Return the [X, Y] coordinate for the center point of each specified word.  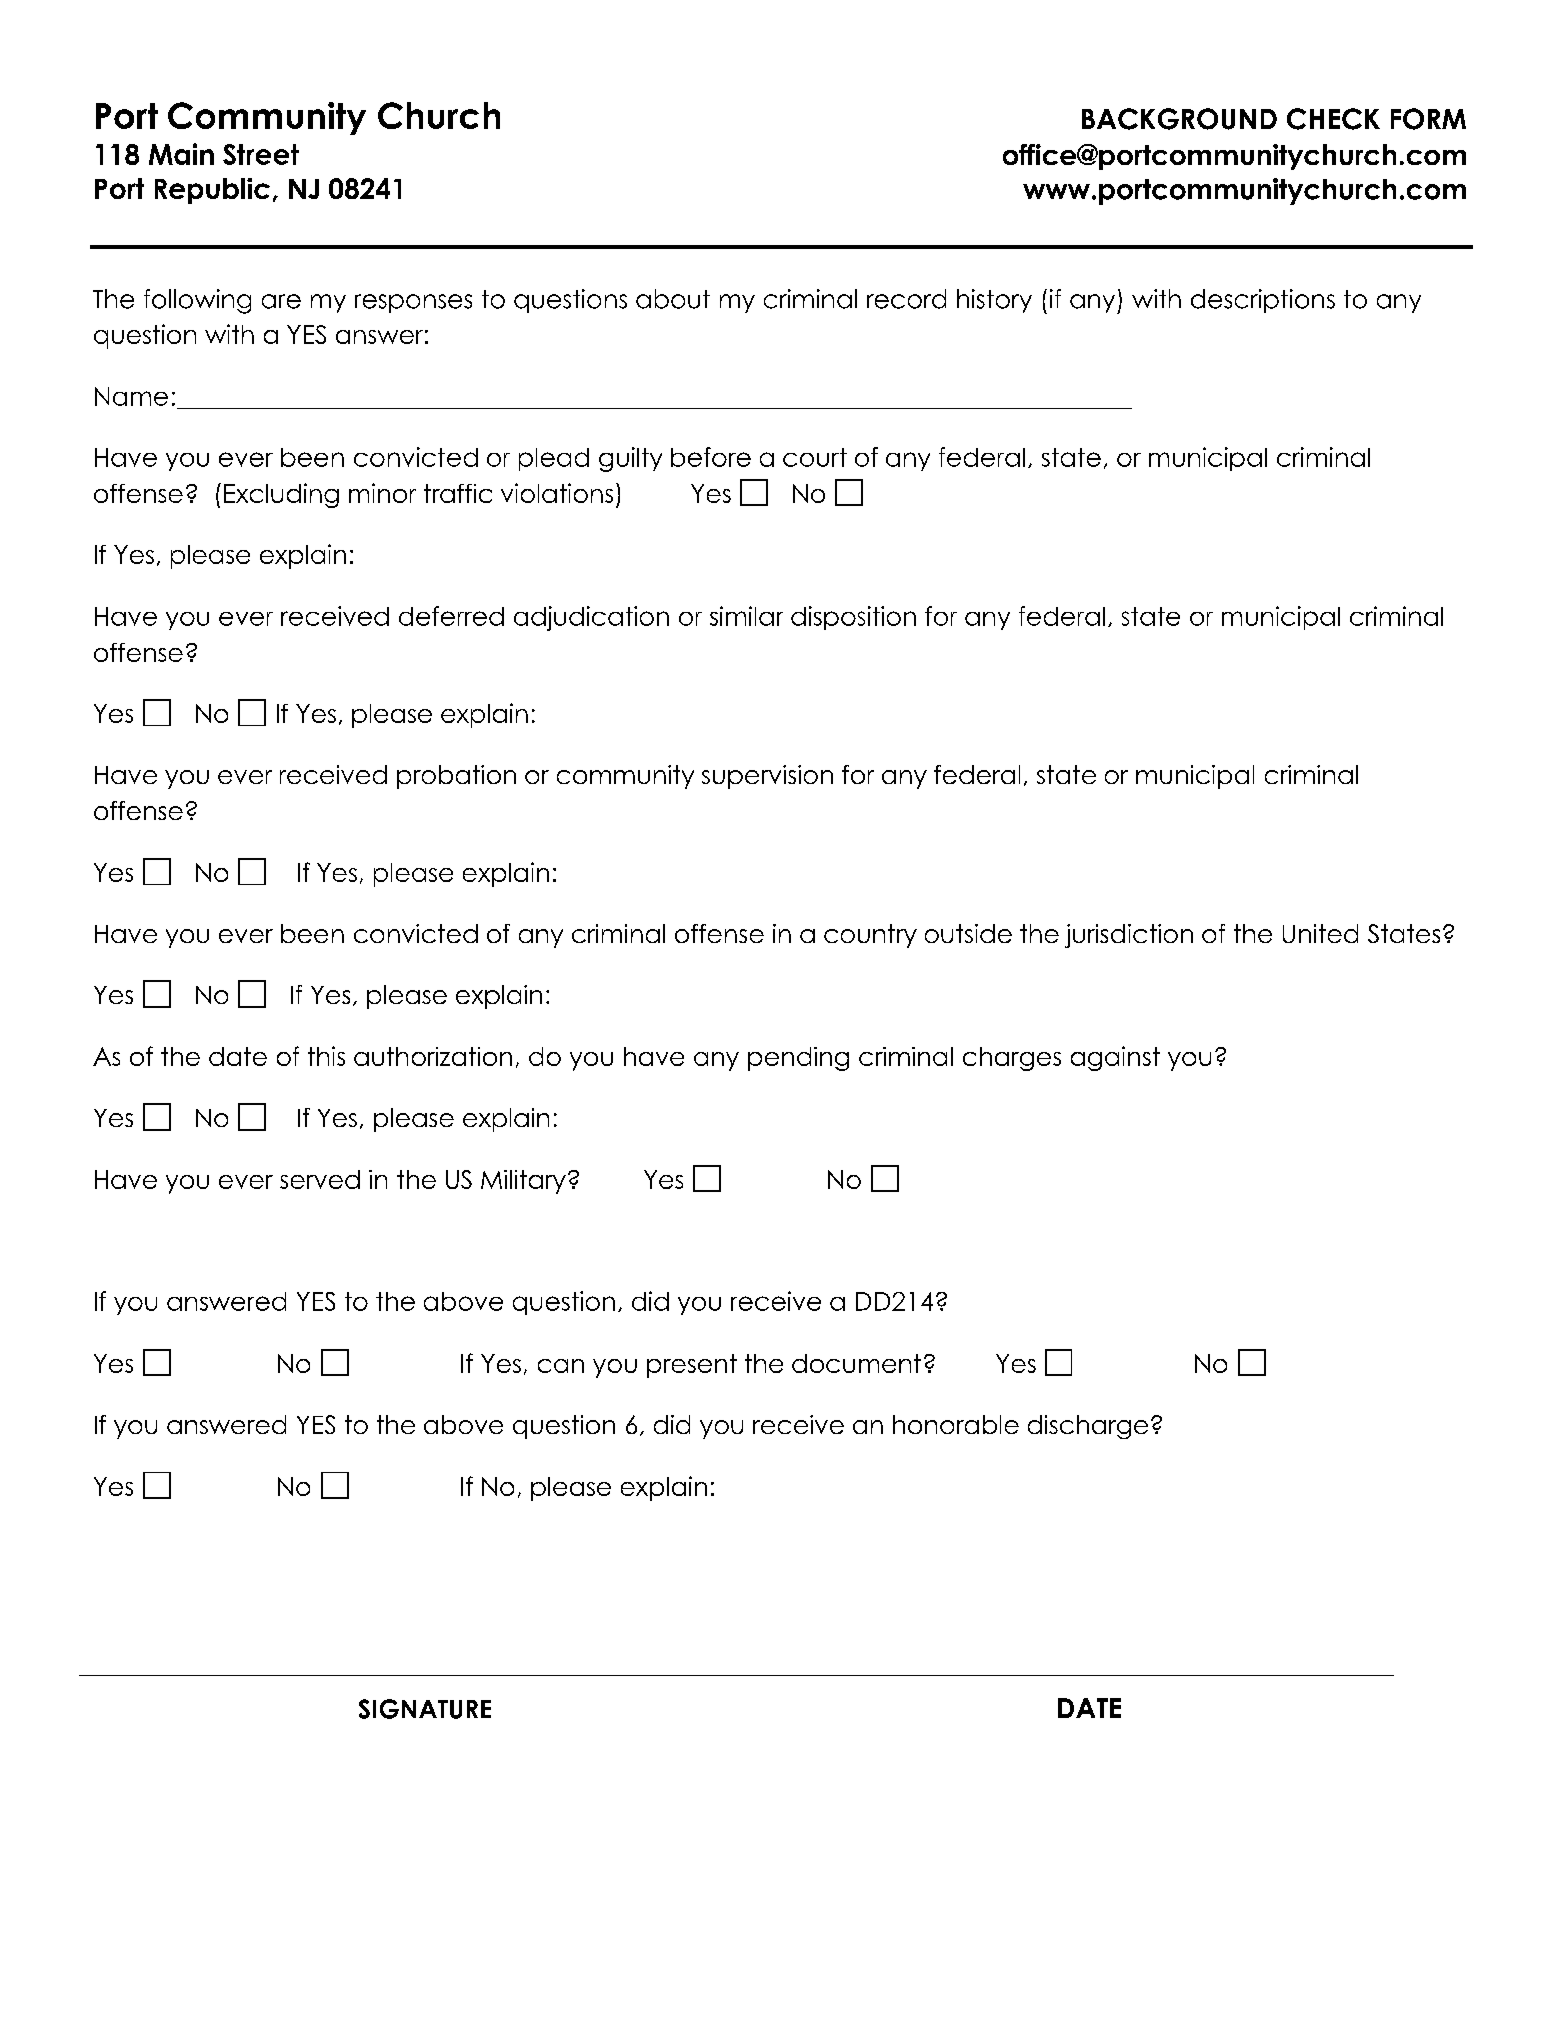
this [326, 1056]
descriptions [1263, 301]
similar [746, 616]
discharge [1088, 1427]
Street [261, 154]
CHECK [1333, 119]
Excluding [281, 495]
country [870, 936]
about [673, 299]
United [1320, 933]
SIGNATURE [425, 1709]
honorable [956, 1424]
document [856, 1363]
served [320, 1179]
